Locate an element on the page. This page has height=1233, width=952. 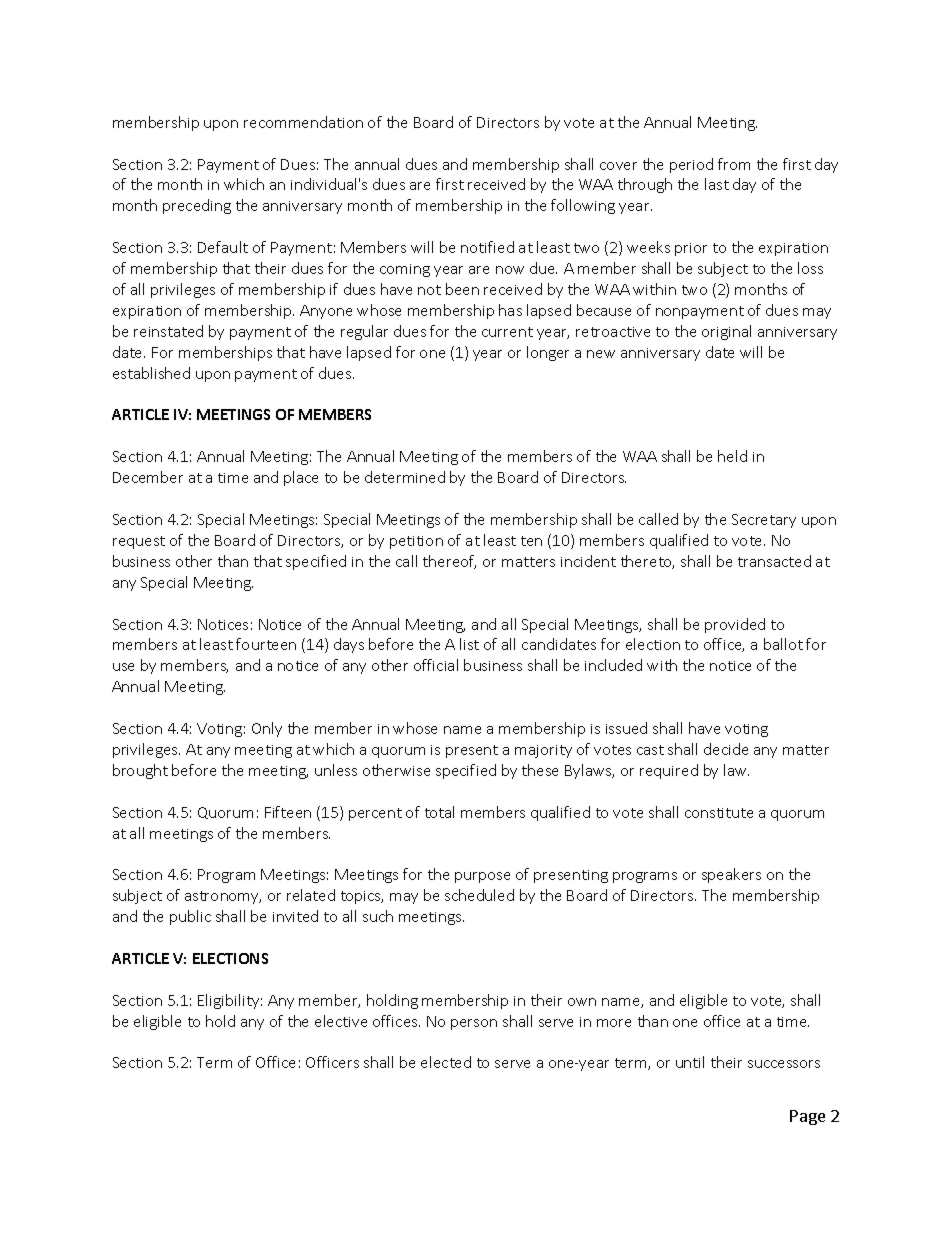
elective is located at coordinates (341, 1021).
